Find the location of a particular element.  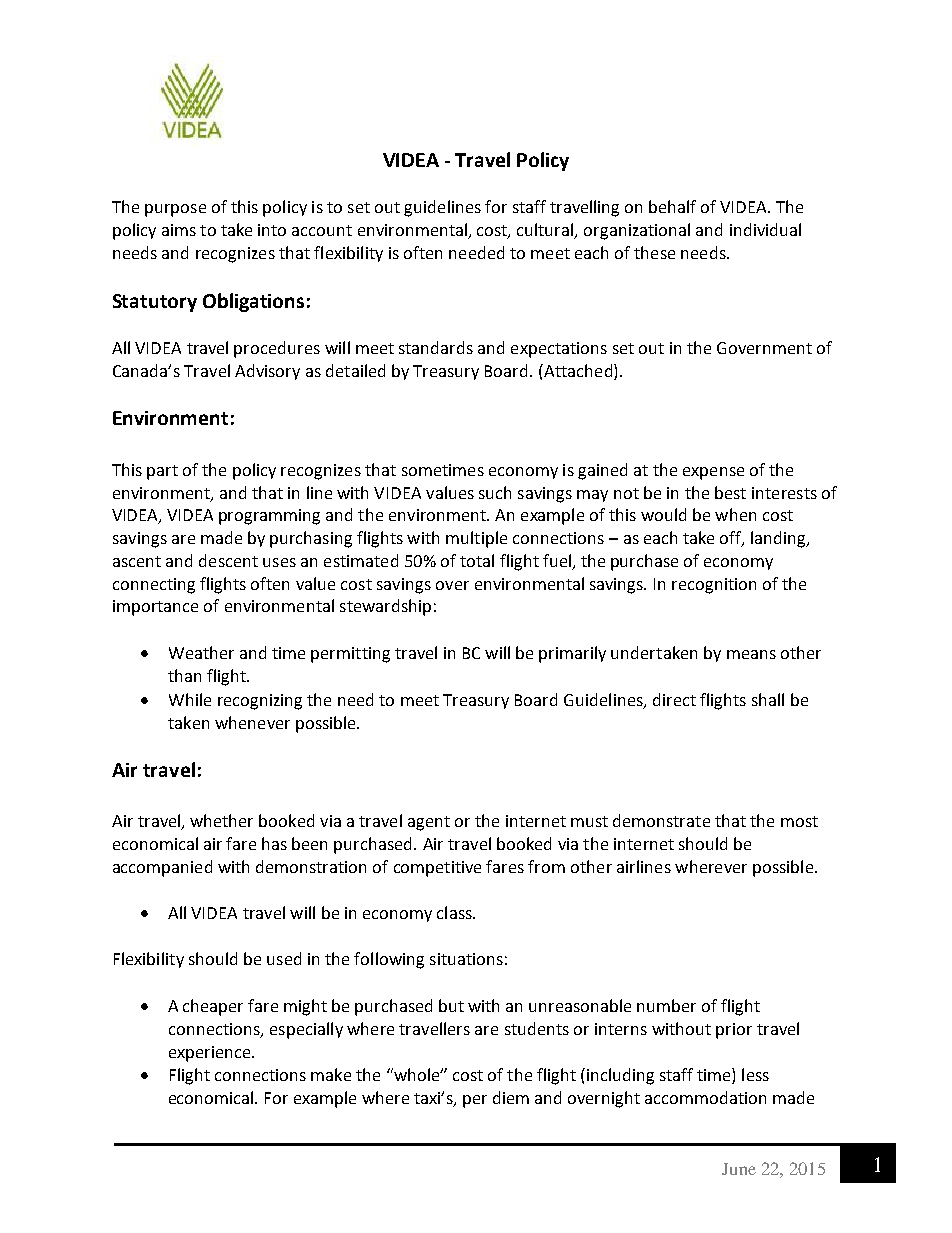

descent is located at coordinates (228, 560).
